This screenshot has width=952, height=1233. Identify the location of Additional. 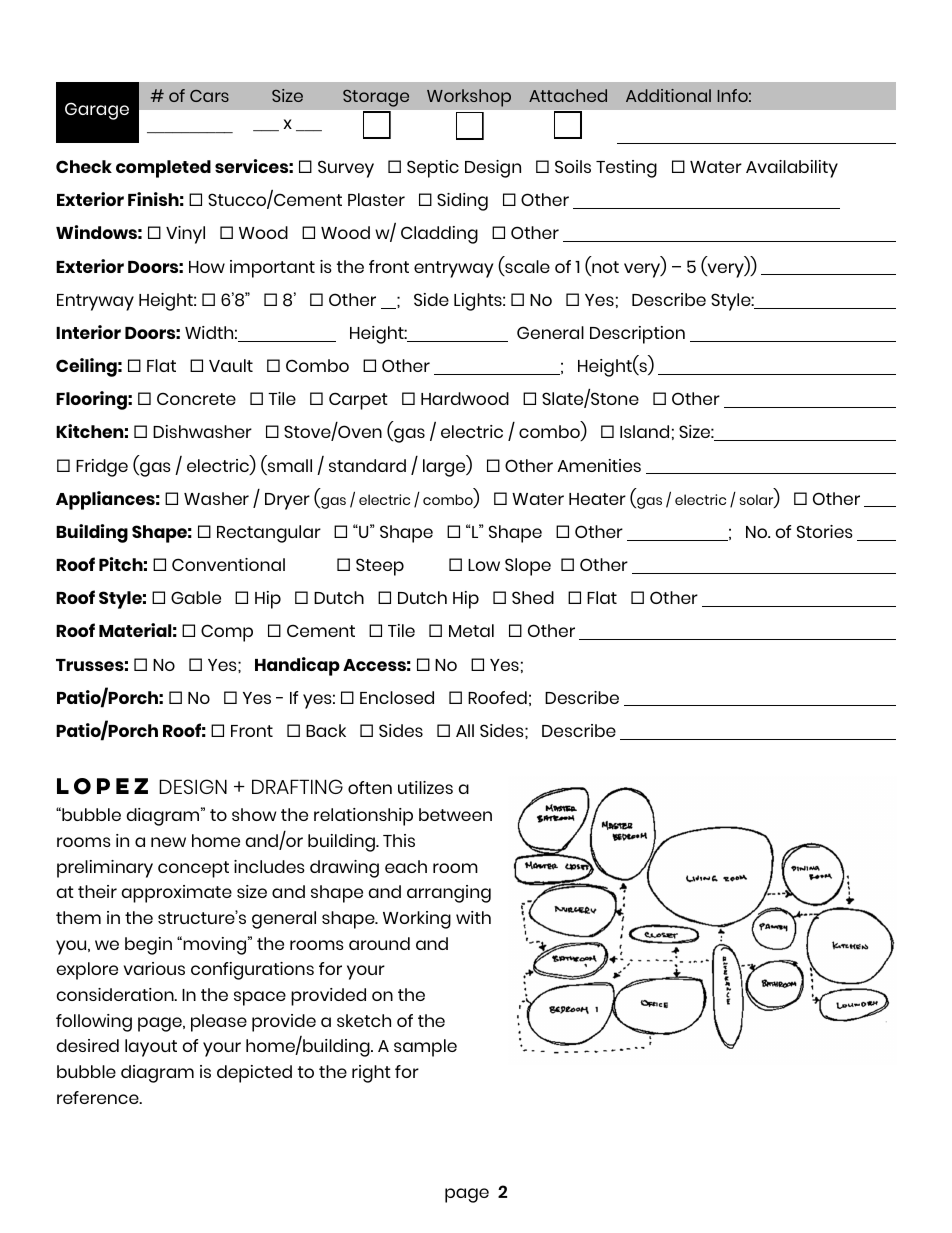
(668, 95).
